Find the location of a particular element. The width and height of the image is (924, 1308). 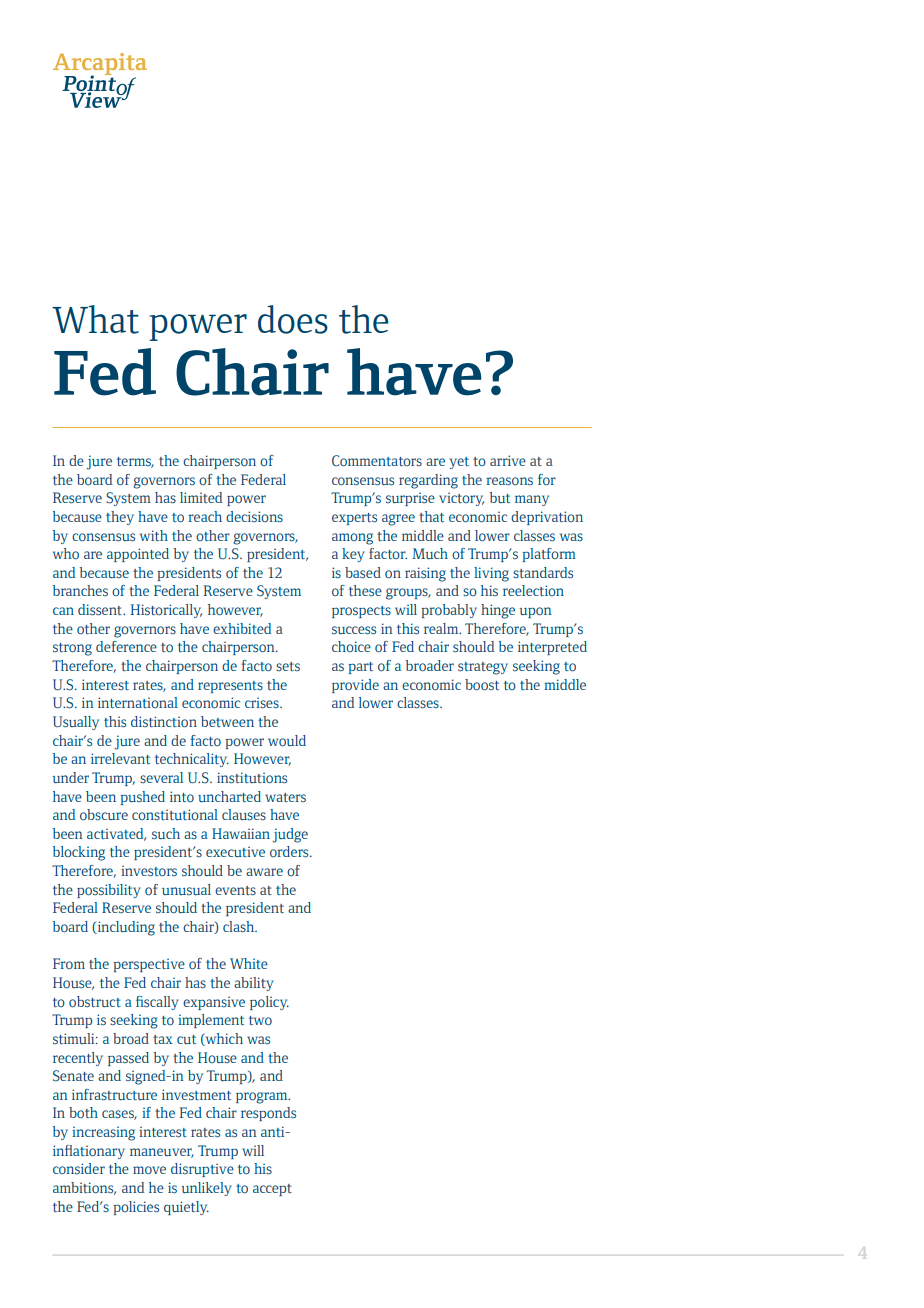

would is located at coordinates (287, 741).
